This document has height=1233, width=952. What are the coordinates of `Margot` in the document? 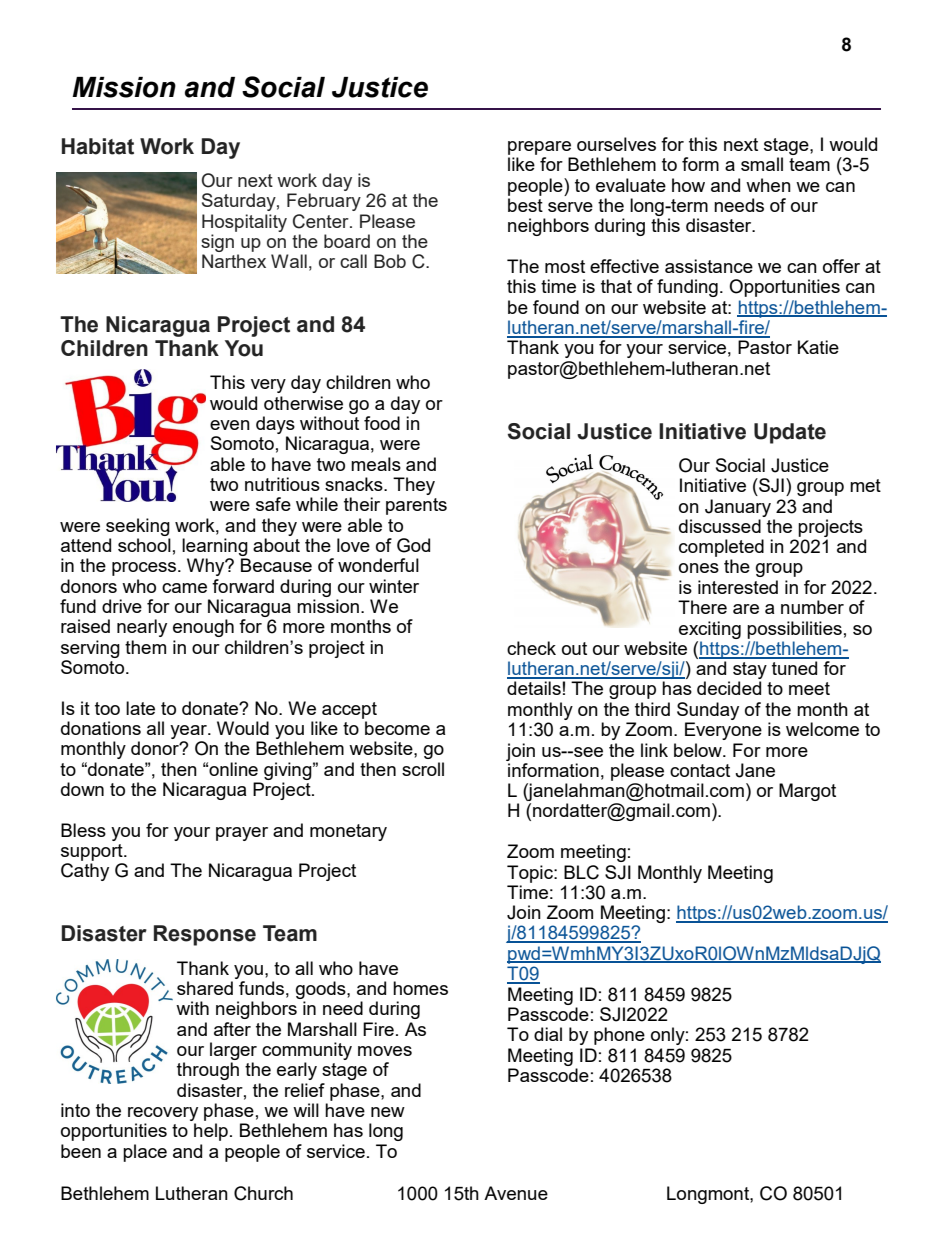 It's located at (807, 792).
